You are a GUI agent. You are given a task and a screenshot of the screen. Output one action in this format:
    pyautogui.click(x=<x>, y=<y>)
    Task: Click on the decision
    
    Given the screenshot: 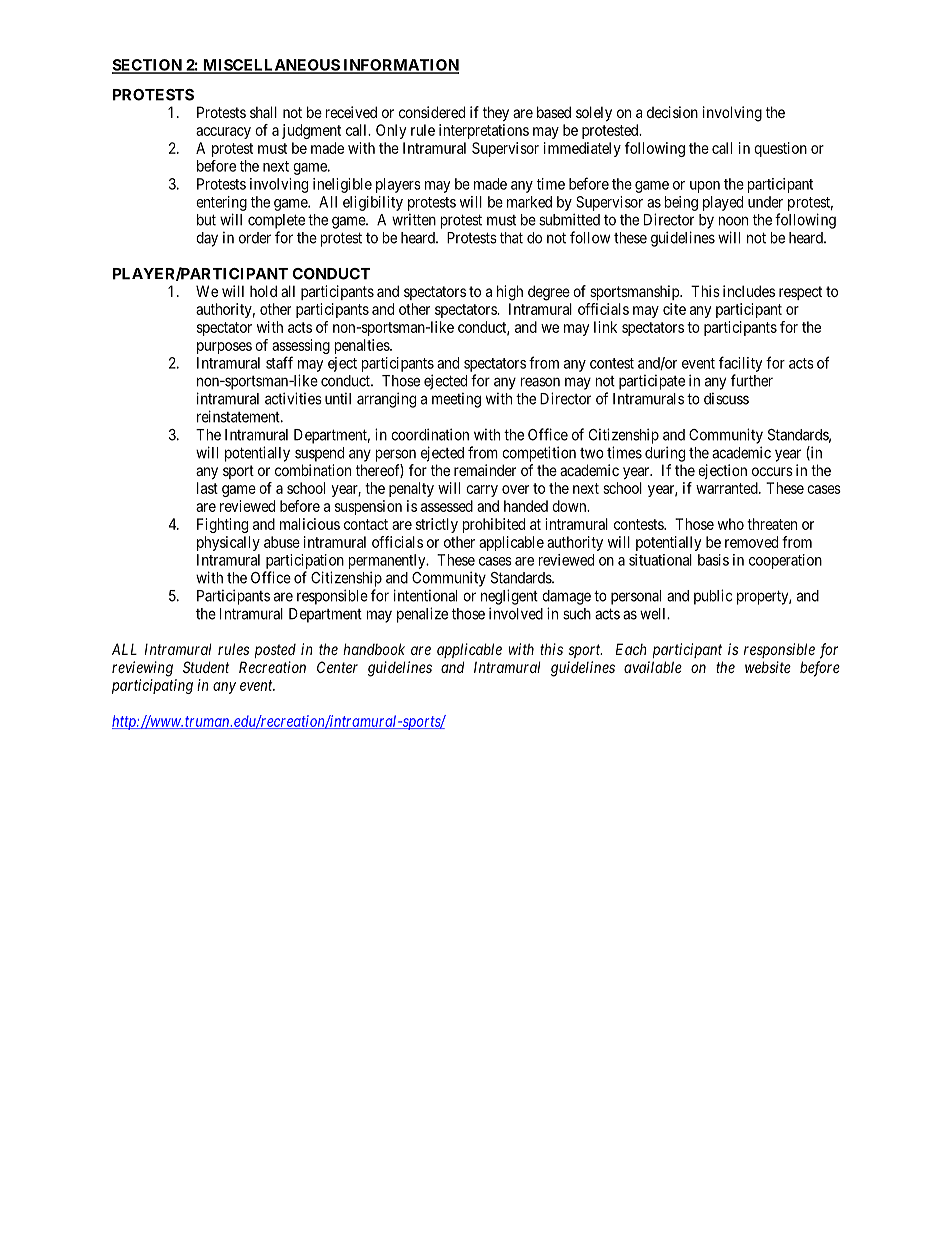 What is the action you would take?
    pyautogui.click(x=672, y=112)
